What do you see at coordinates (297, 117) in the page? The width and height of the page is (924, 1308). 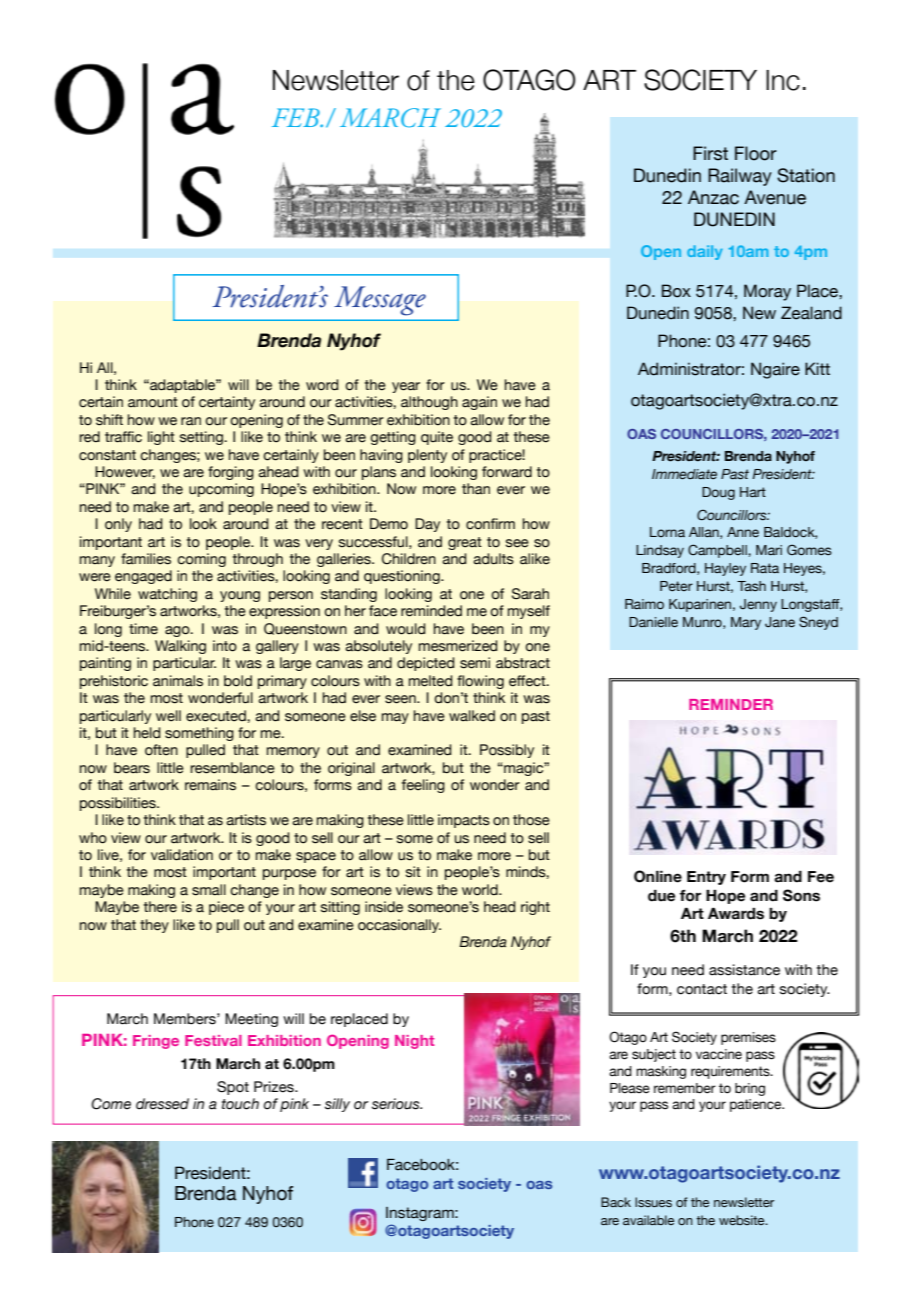 I see `FEB` at bounding box center [297, 117].
